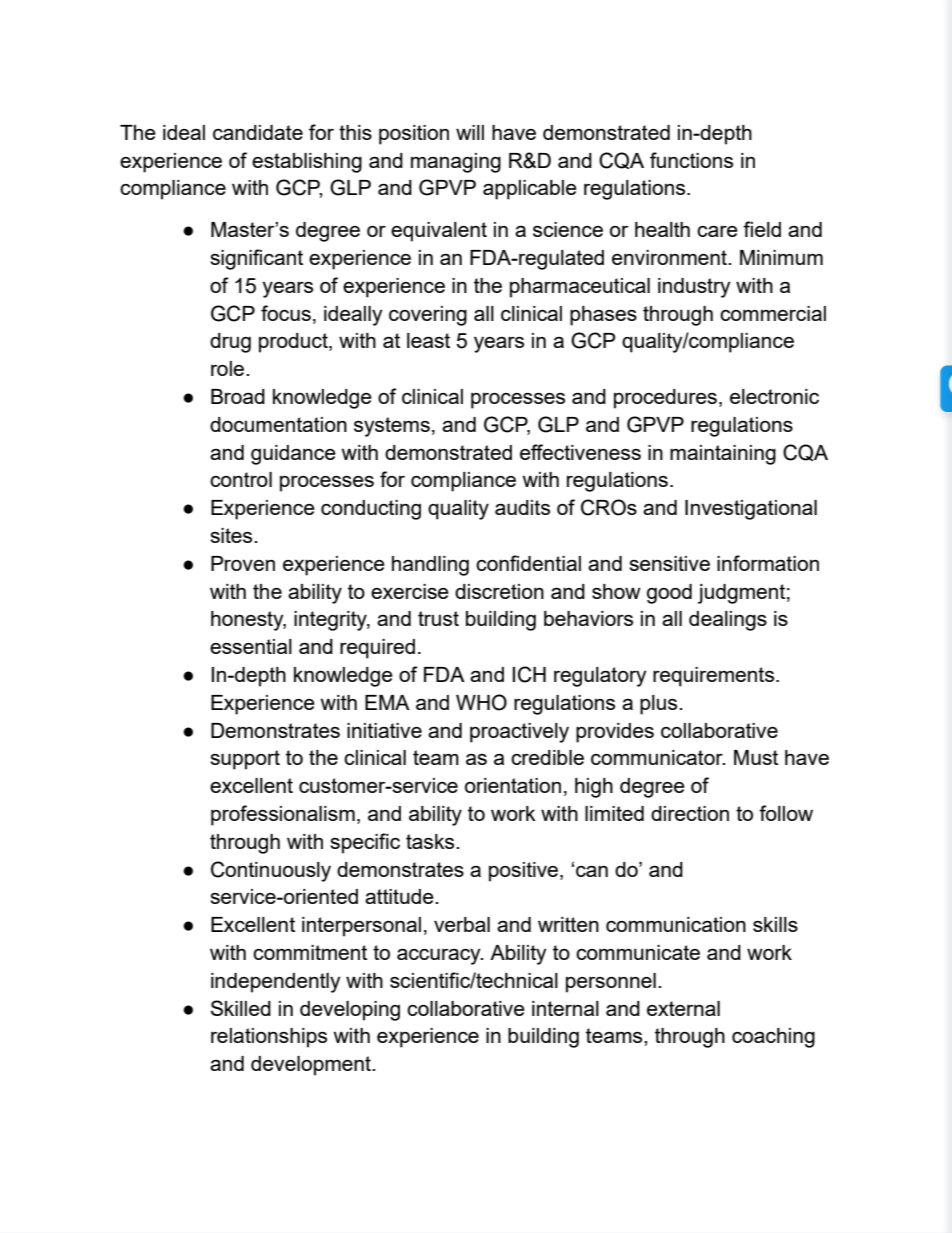  I want to click on applicable, so click(530, 190).
